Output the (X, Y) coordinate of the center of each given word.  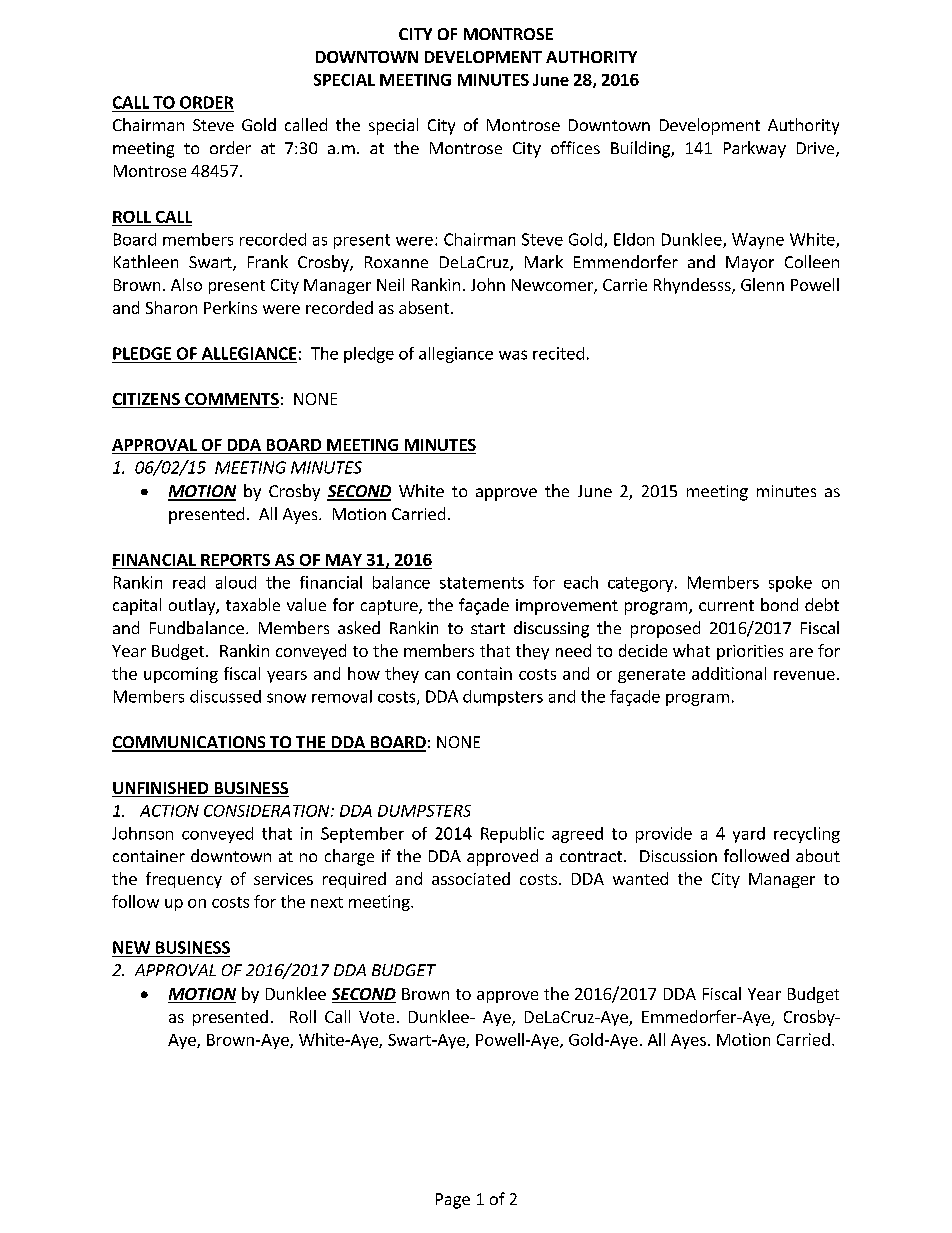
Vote (376, 1017)
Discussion (678, 856)
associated (471, 878)
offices (575, 147)
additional (729, 673)
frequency (184, 880)
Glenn (762, 284)
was (513, 355)
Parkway (755, 149)
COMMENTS (231, 400)
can (437, 675)
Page (453, 1201)
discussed (225, 696)
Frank (268, 261)
